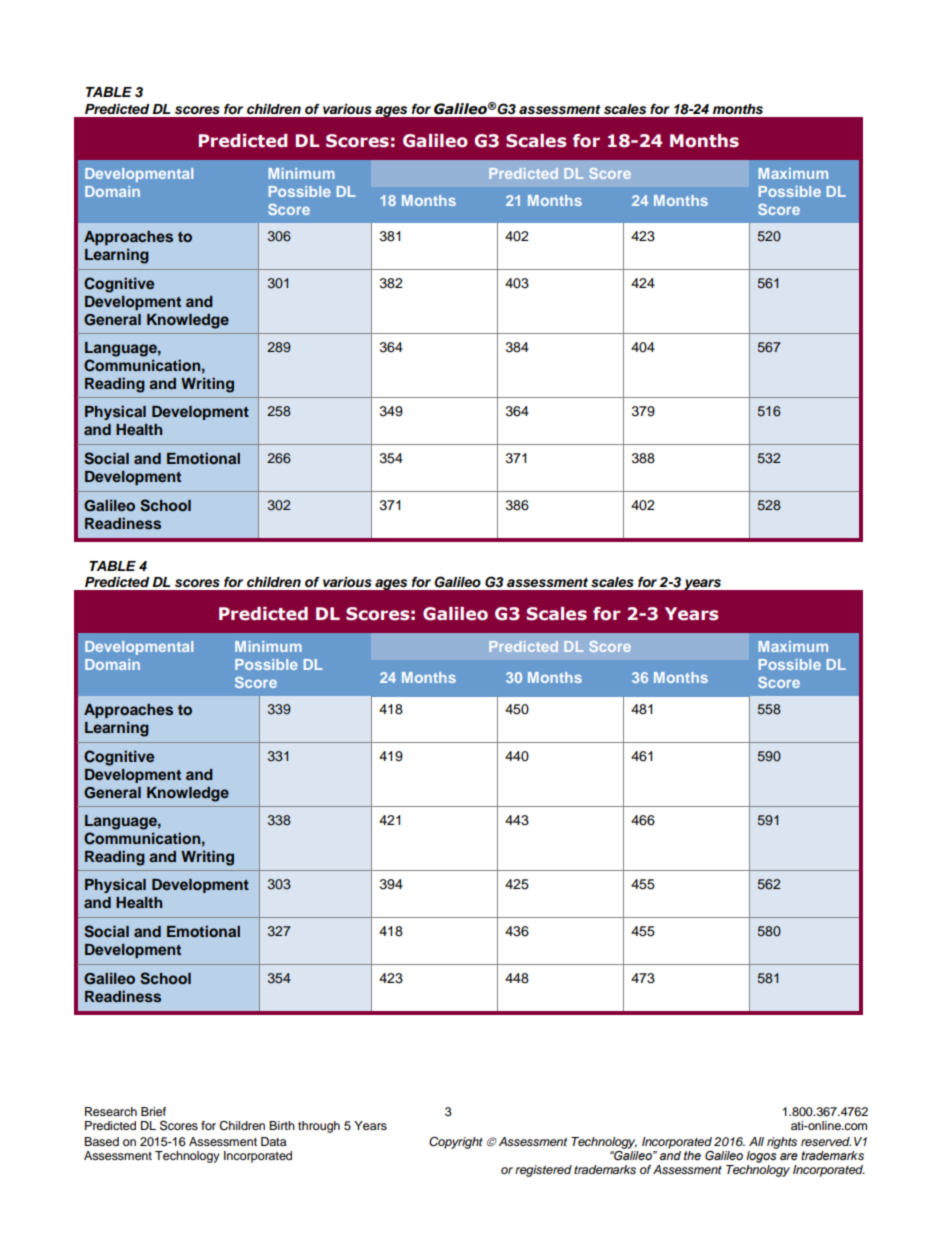 This screenshot has width=952, height=1233. Describe the element at coordinates (456, 1142) in the screenshot. I see `Copyright` at that location.
